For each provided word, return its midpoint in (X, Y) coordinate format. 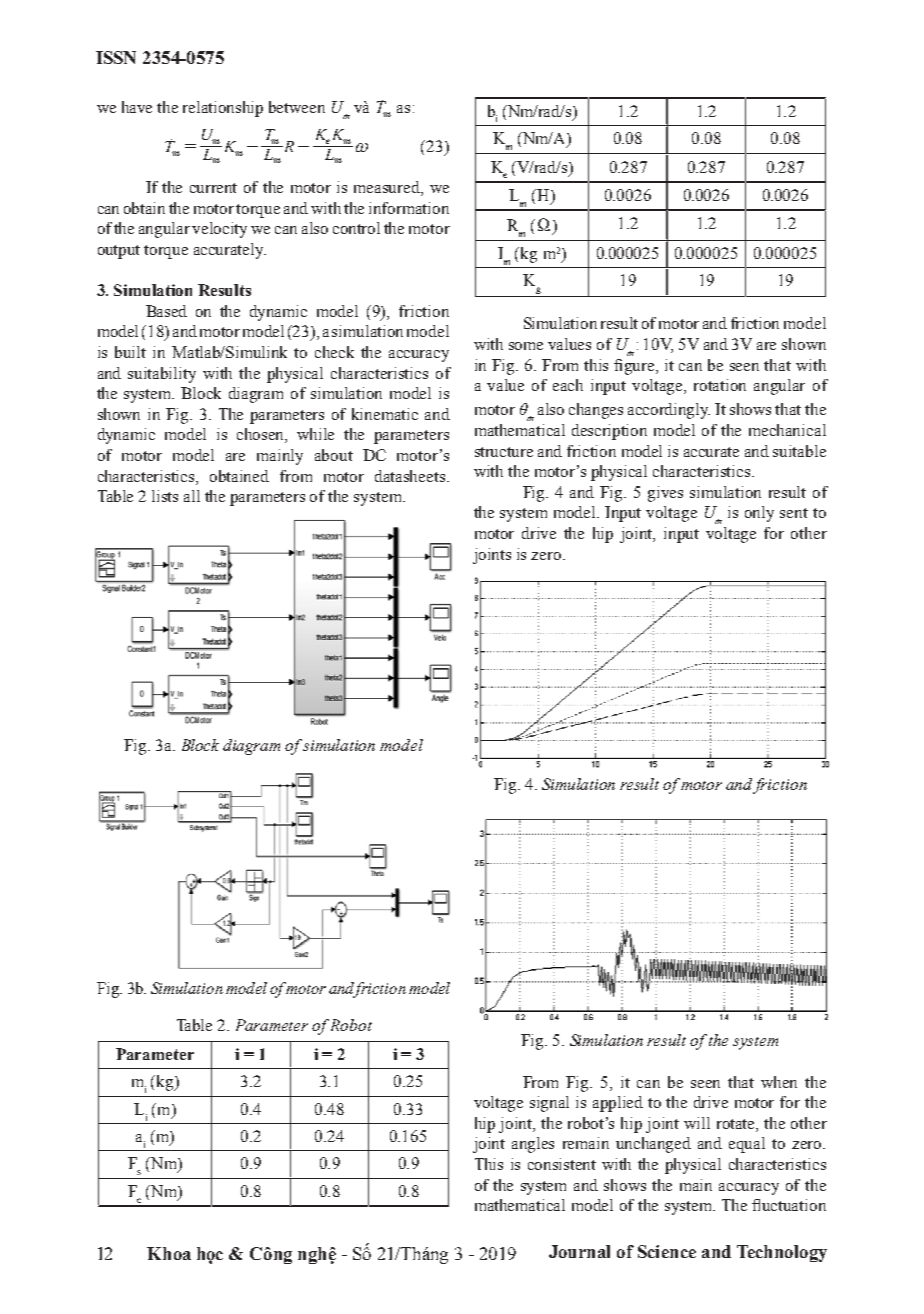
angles (533, 1145)
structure (504, 452)
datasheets (410, 476)
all (192, 496)
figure (635, 367)
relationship (223, 109)
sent (794, 513)
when (779, 1082)
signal (549, 1104)
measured (388, 188)
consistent (562, 1164)
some (526, 346)
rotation (720, 385)
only (759, 514)
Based (166, 311)
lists (165, 496)
